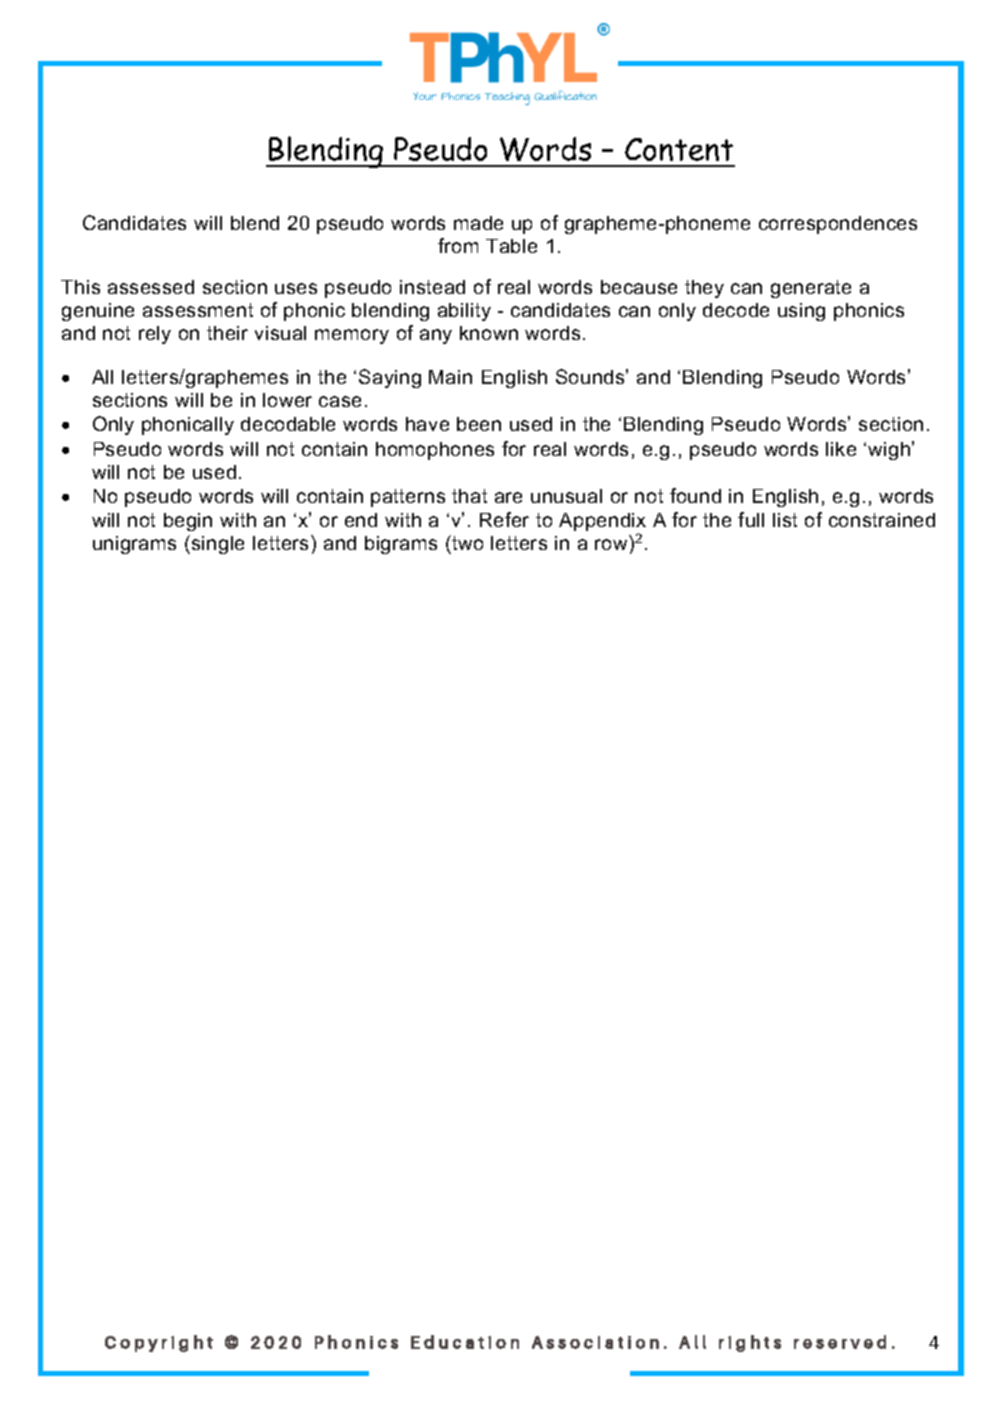 The width and height of the screenshot is (999, 1412). What do you see at coordinates (151, 287) in the screenshot?
I see `assessed` at bounding box center [151, 287].
